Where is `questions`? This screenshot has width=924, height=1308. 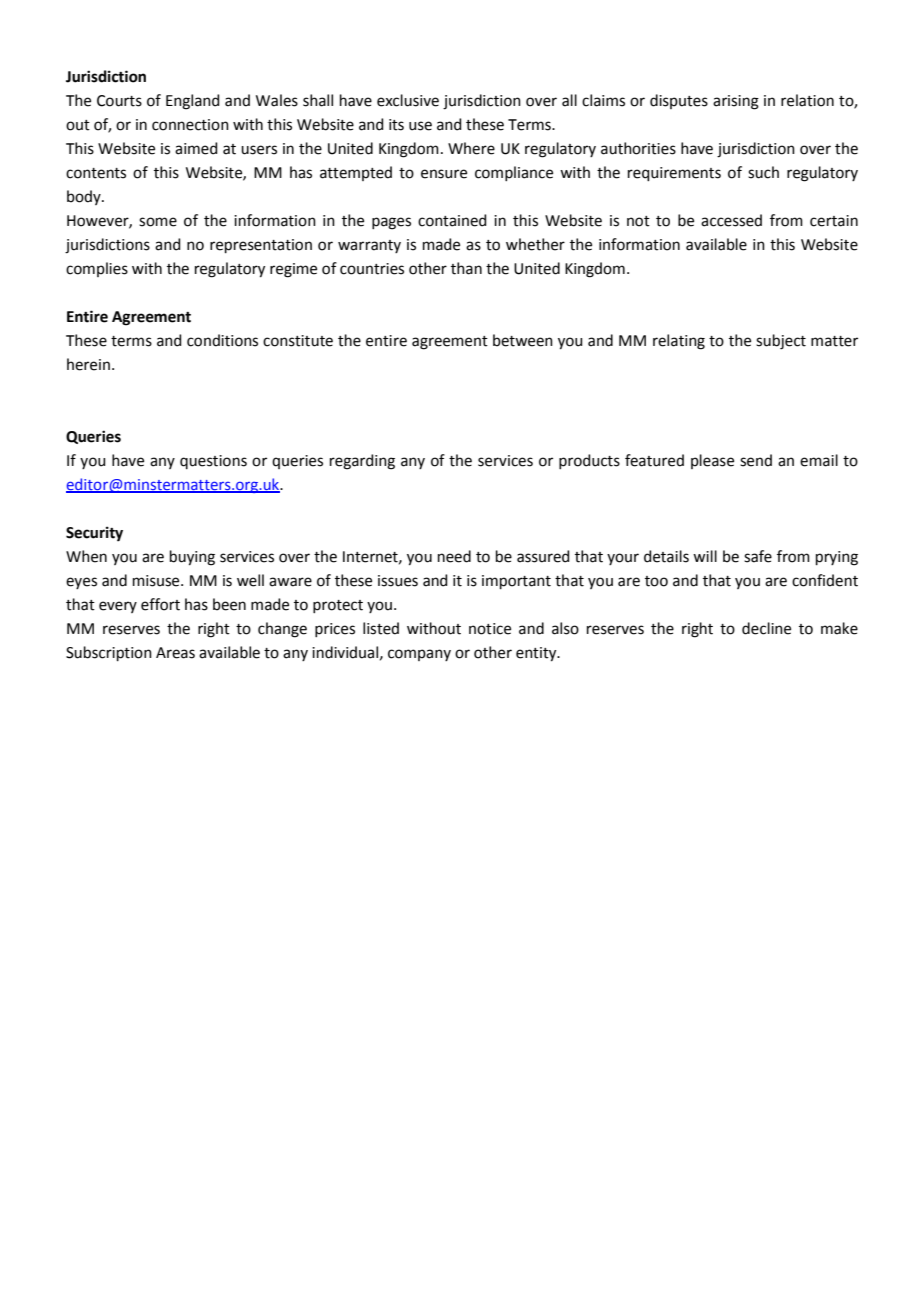 questions is located at coordinates (213, 462).
